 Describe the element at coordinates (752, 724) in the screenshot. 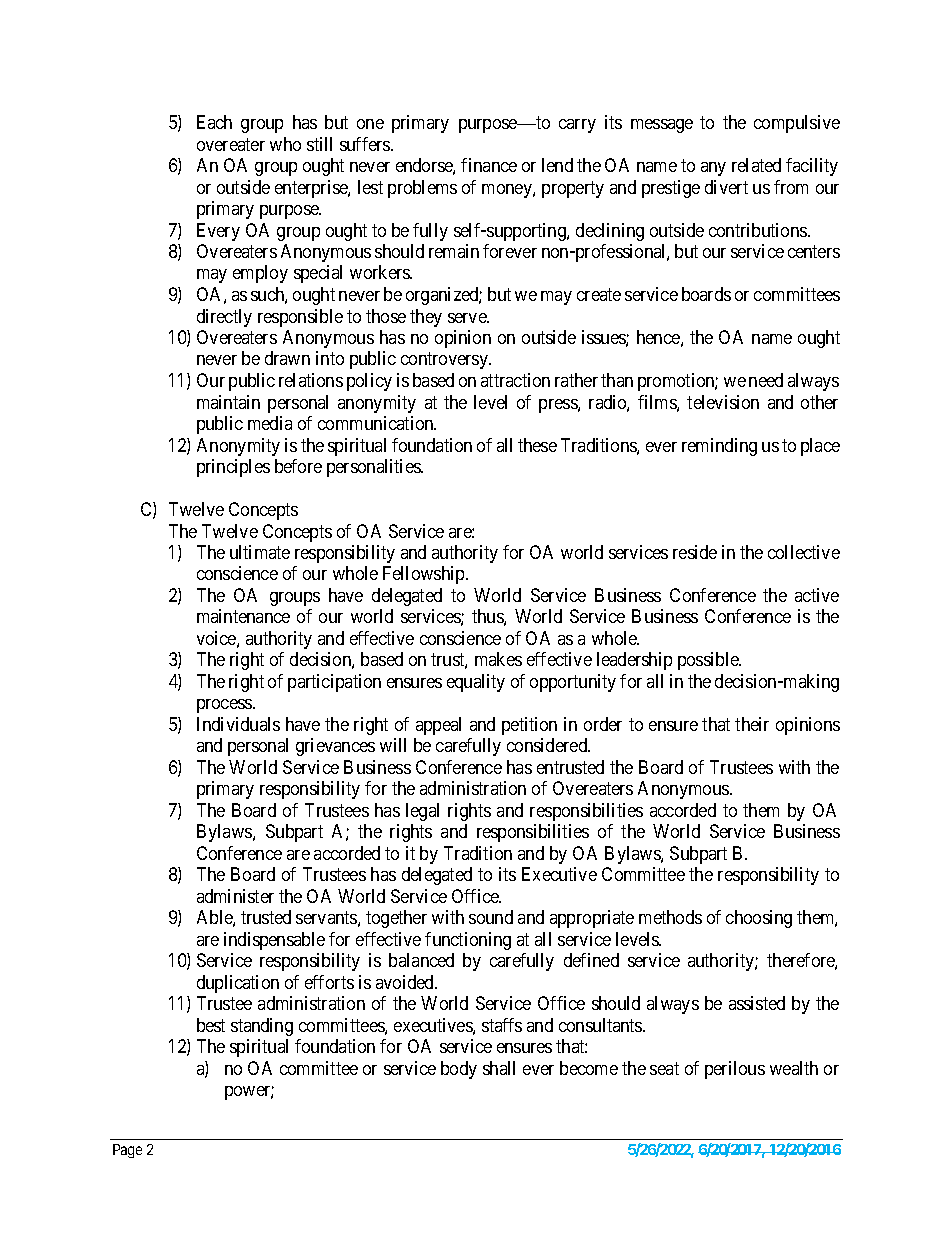

I see `their` at that location.
